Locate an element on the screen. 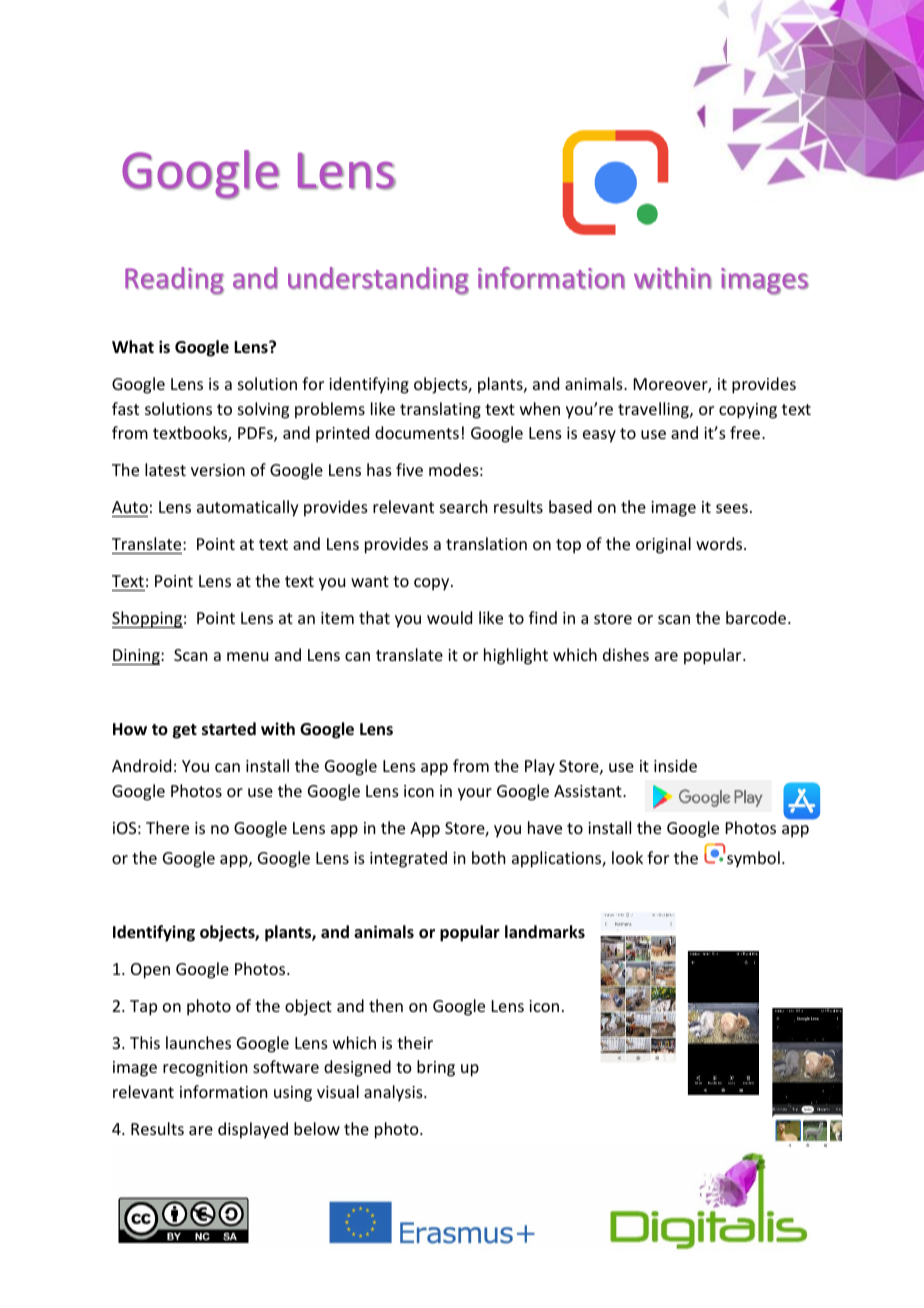 Image resolution: width=924 pixels, height=1308 pixels. highlight is located at coordinates (516, 656).
